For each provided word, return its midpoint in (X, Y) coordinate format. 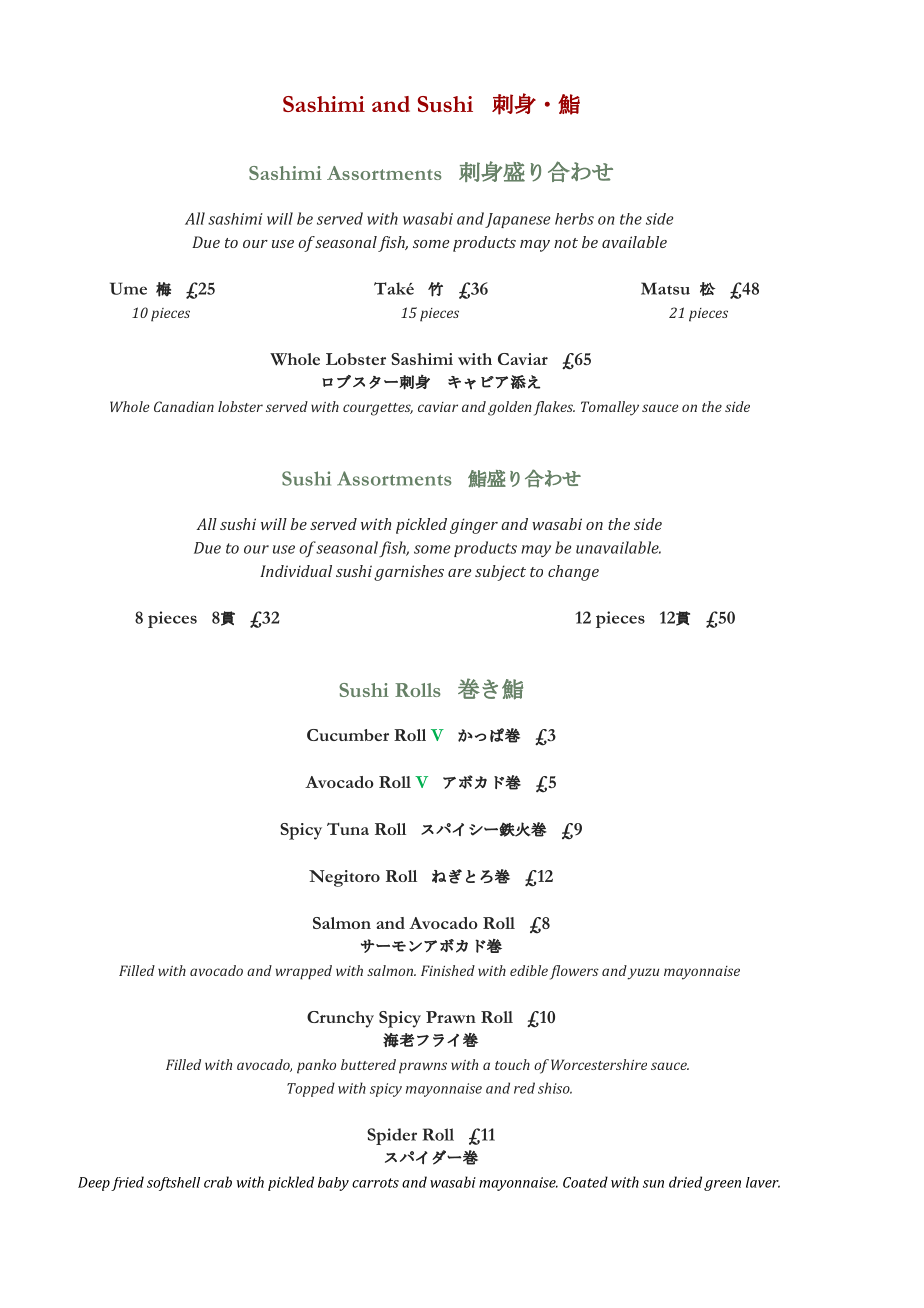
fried (127, 1183)
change (573, 573)
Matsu (665, 288)
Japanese (517, 220)
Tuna (348, 829)
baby (333, 1184)
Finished (448, 970)
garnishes (409, 573)
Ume (128, 288)
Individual (296, 571)
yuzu (643, 974)
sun (653, 1184)
